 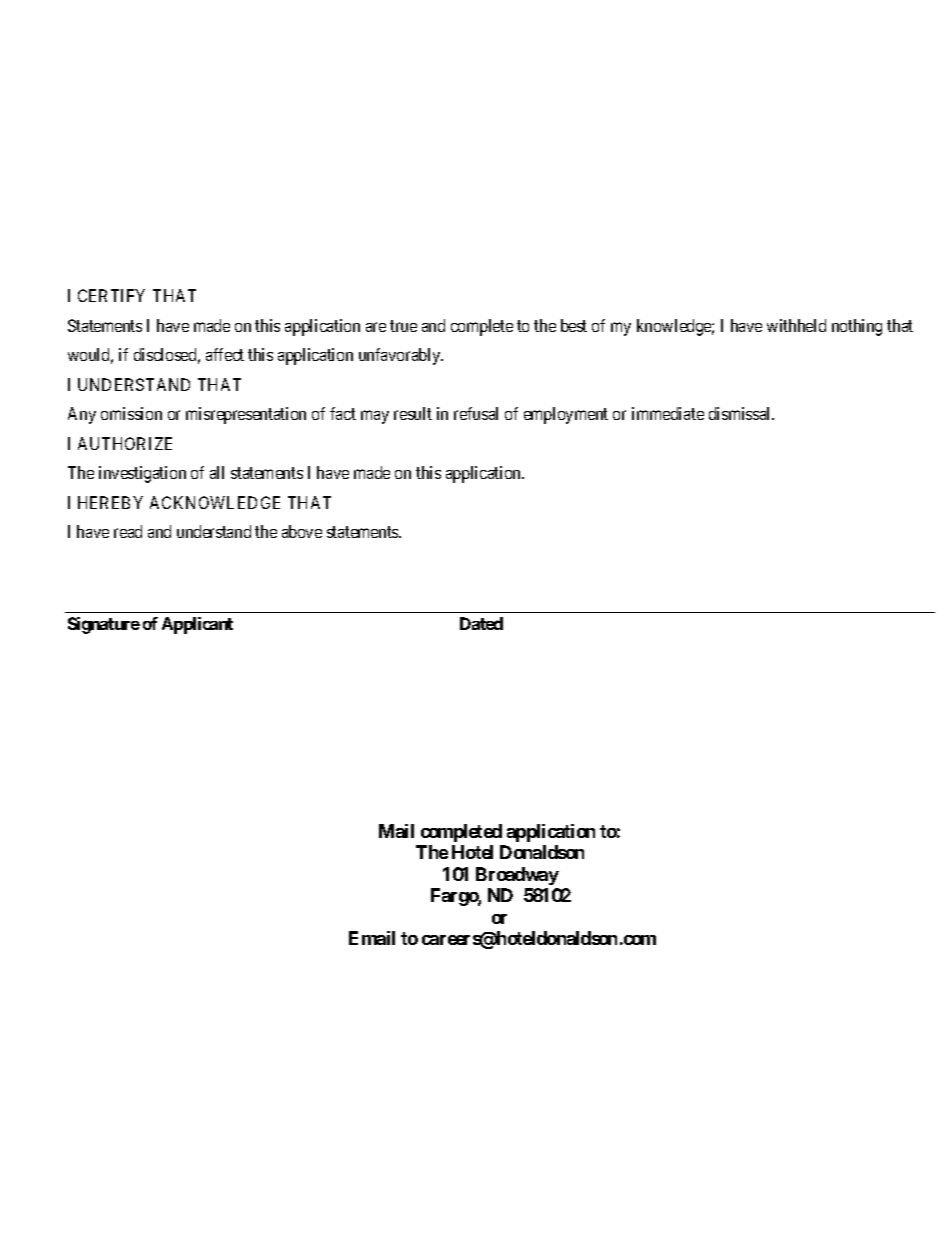 What do you see at coordinates (741, 413) in the image?
I see `dismissal` at bounding box center [741, 413].
